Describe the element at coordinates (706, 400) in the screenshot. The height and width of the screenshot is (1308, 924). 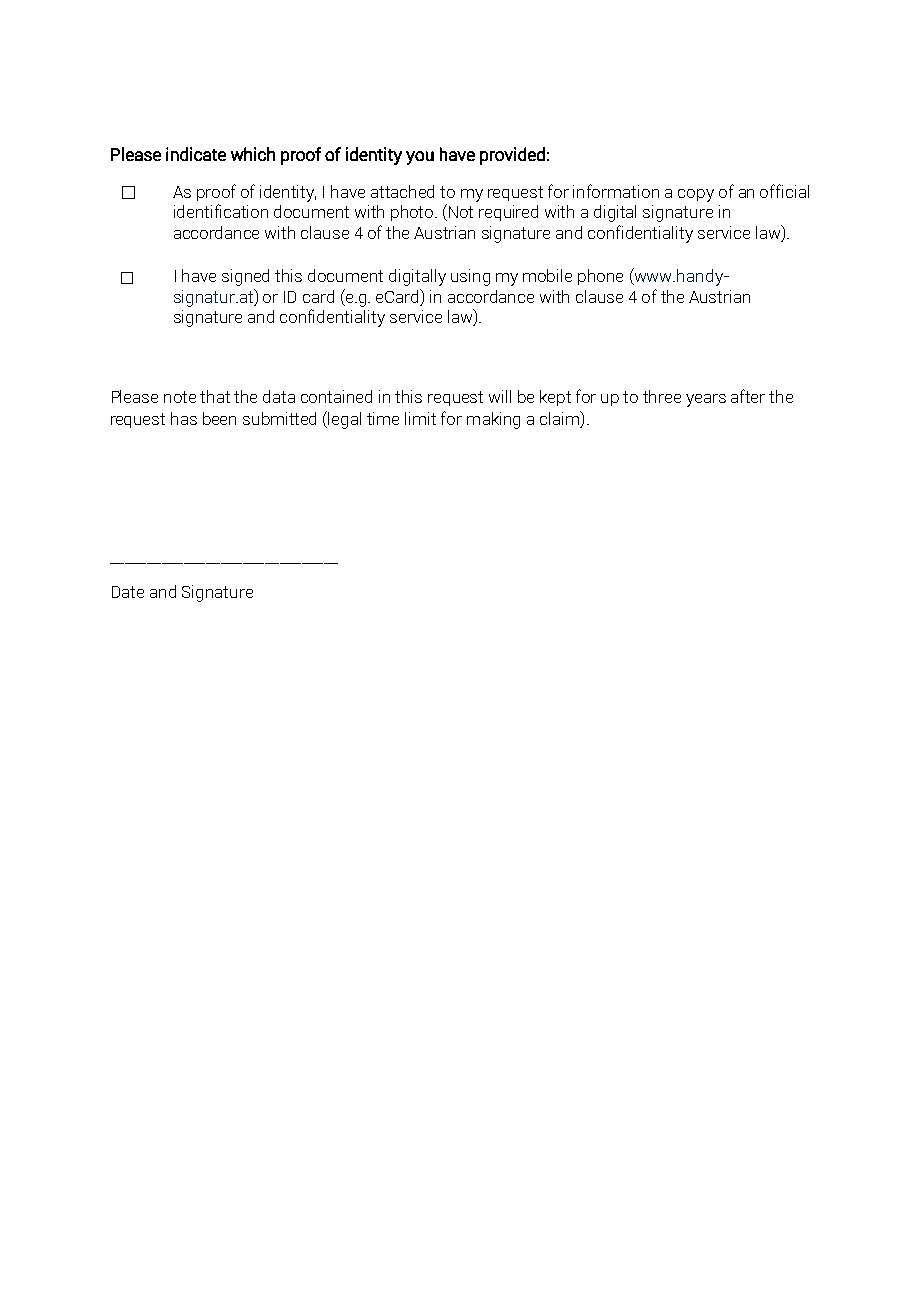
I see `years` at that location.
